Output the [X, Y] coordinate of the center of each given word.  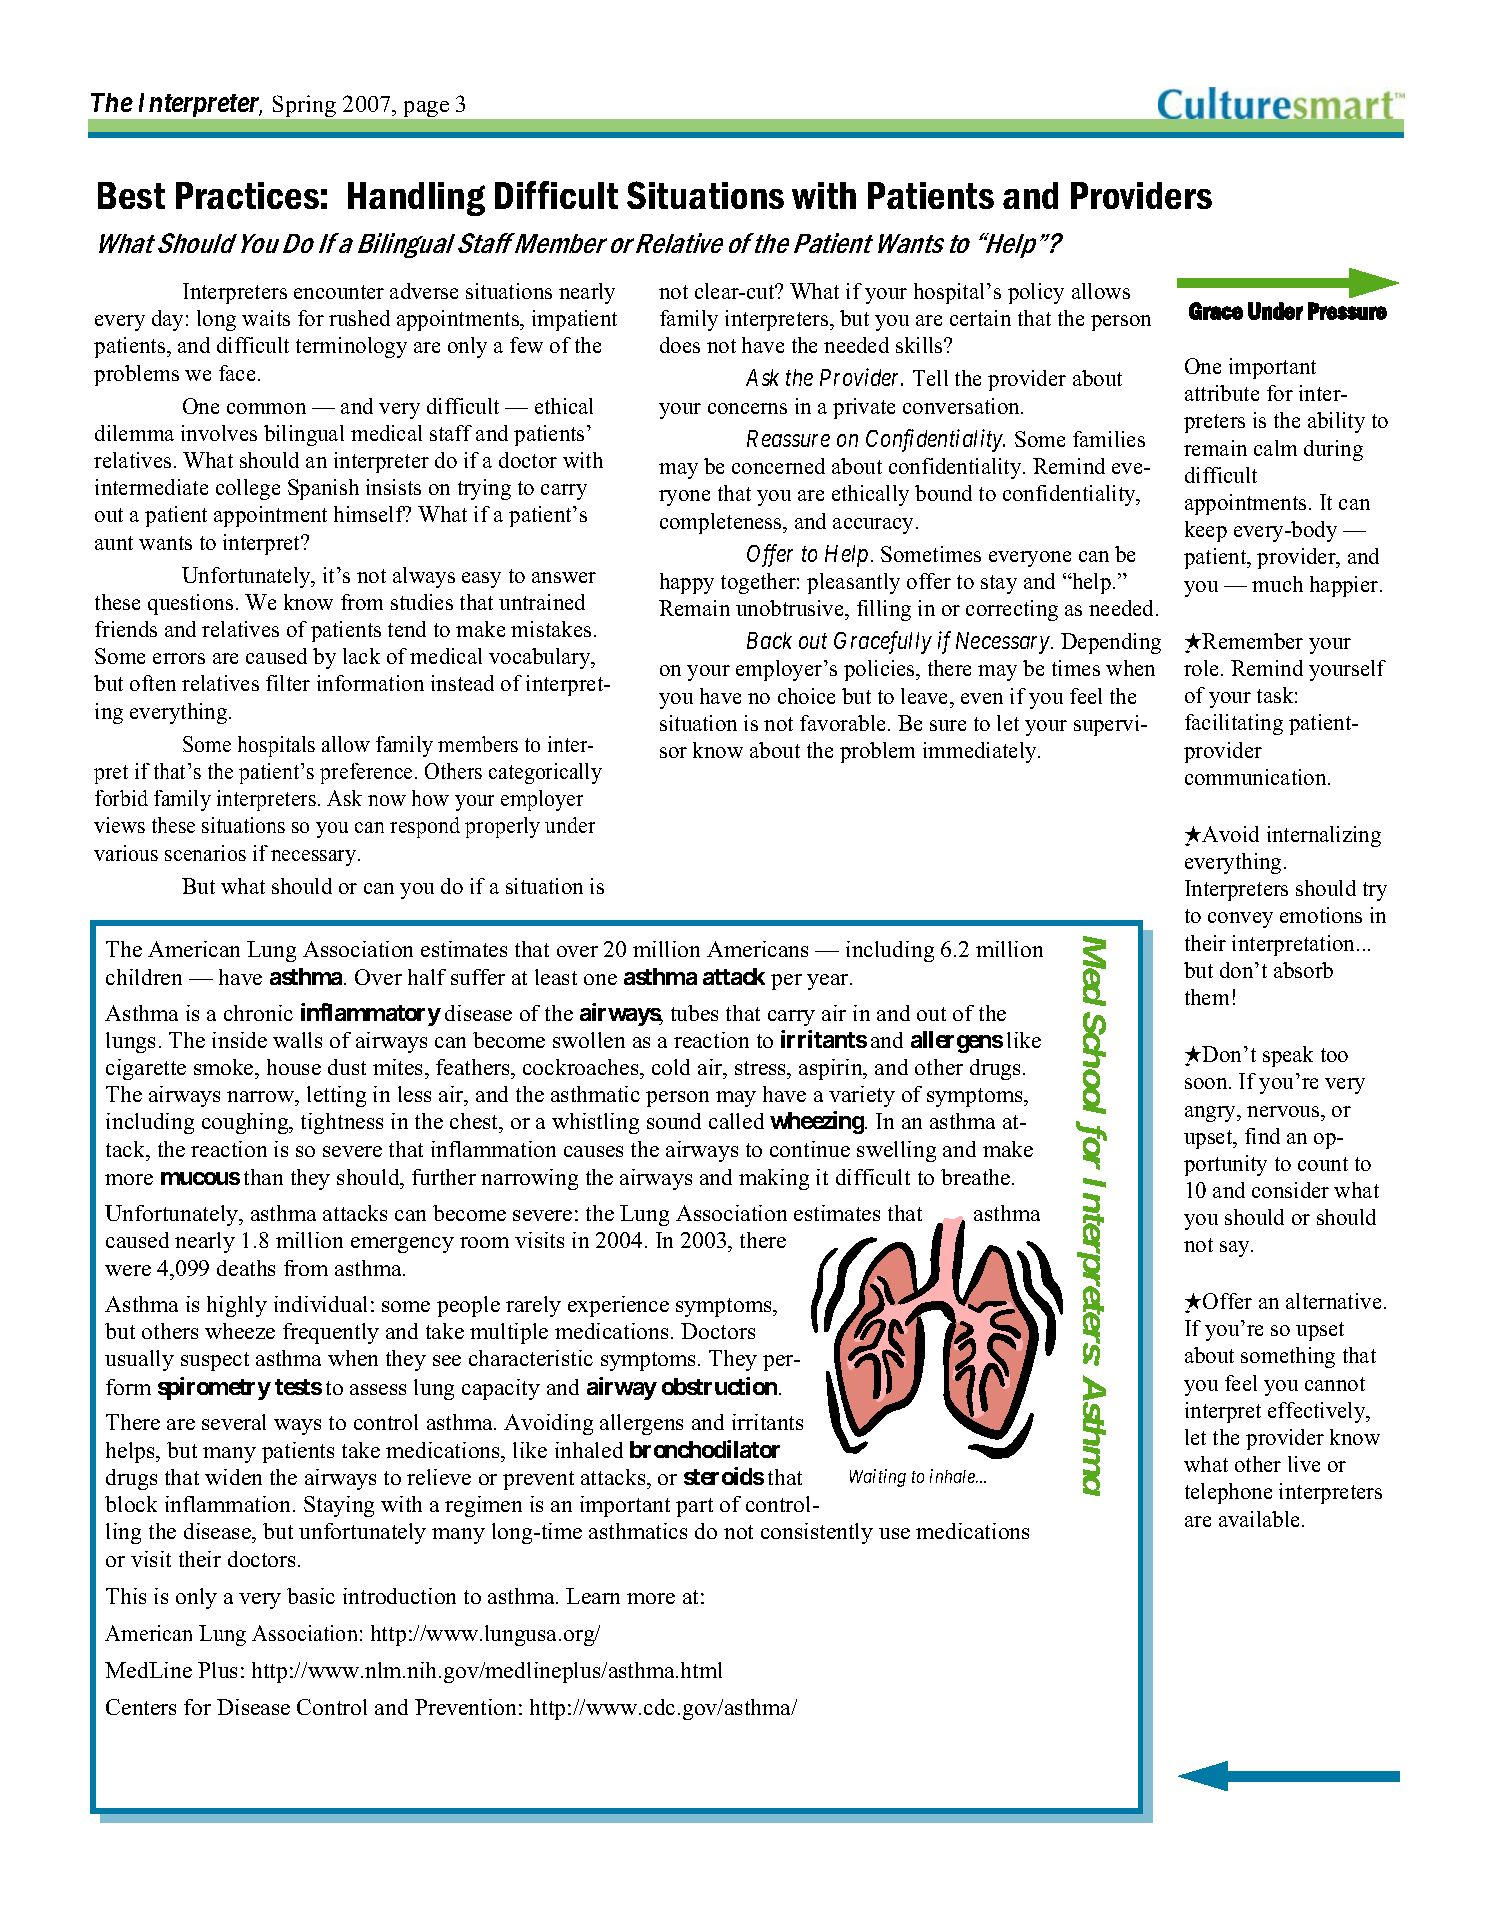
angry [1212, 1114]
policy [1036, 293]
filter [288, 683]
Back [769, 640]
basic [311, 1596]
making [774, 1179]
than [263, 1177]
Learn [593, 1596]
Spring [304, 106]
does [680, 345]
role [1203, 668]
